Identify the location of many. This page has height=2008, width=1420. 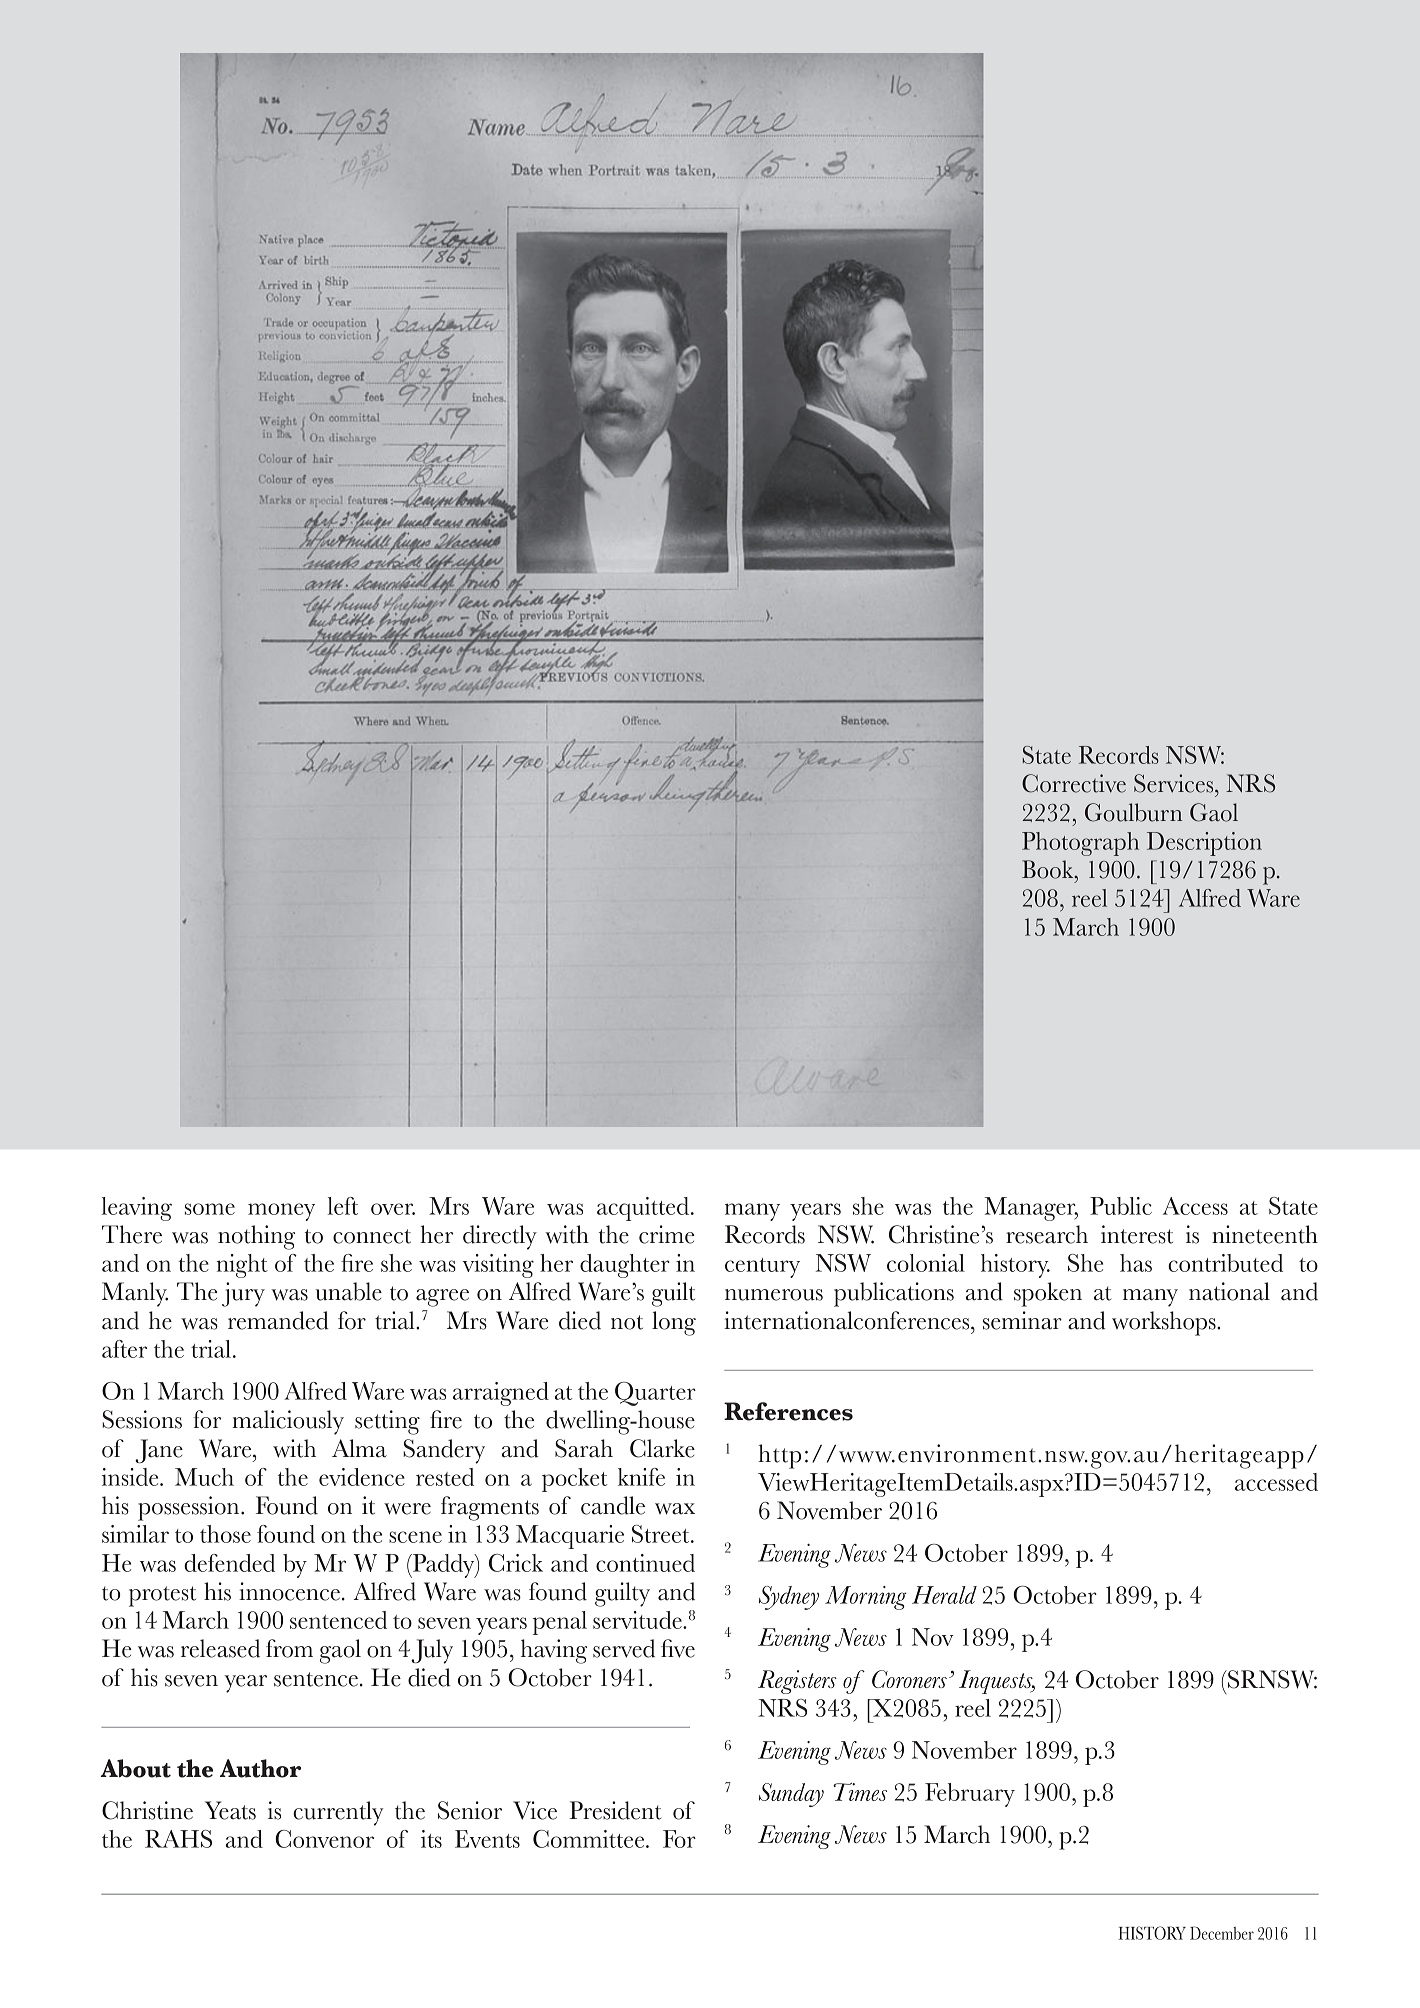
(1150, 1298).
